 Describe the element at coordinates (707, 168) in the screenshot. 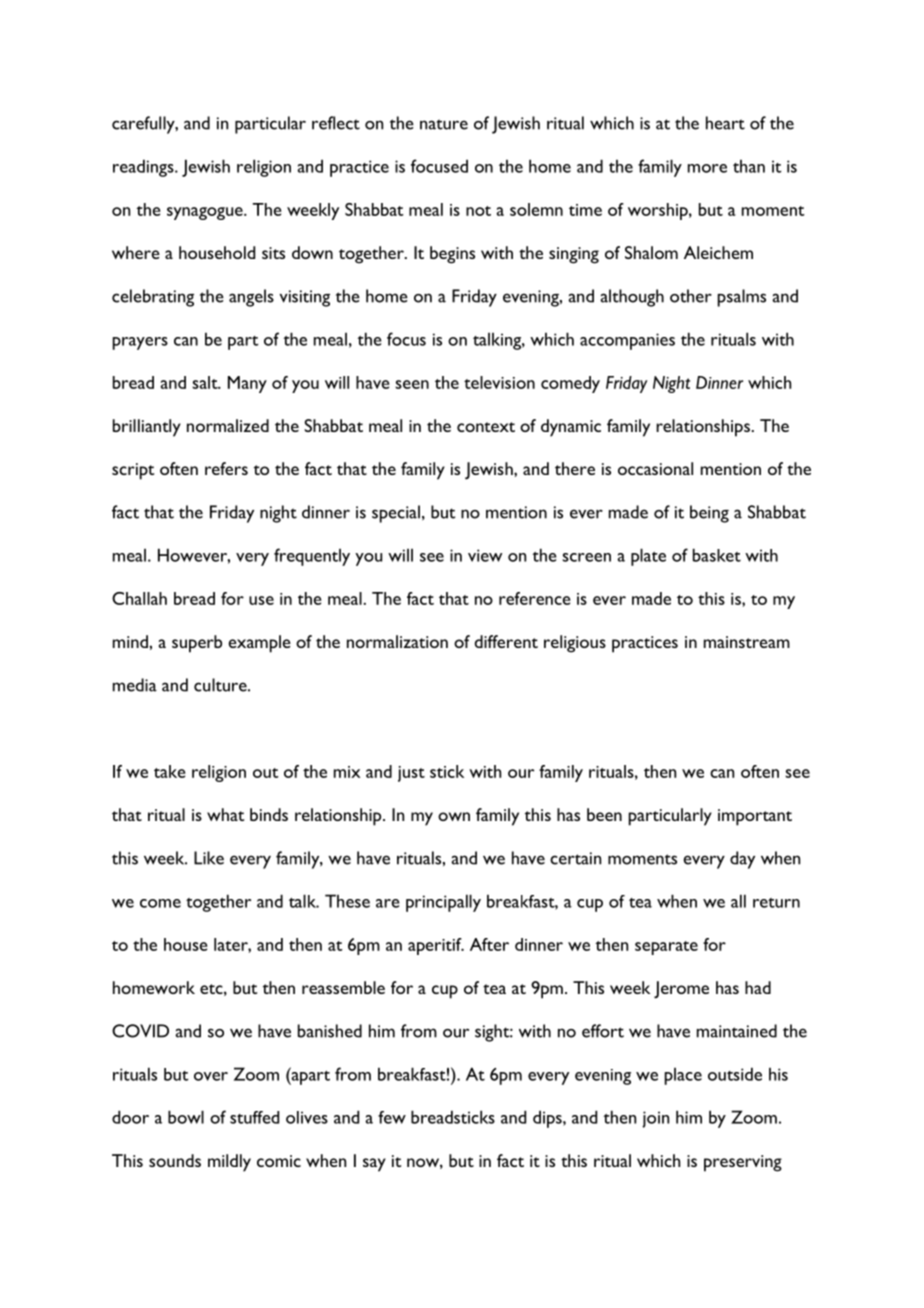

I see `more` at that location.
